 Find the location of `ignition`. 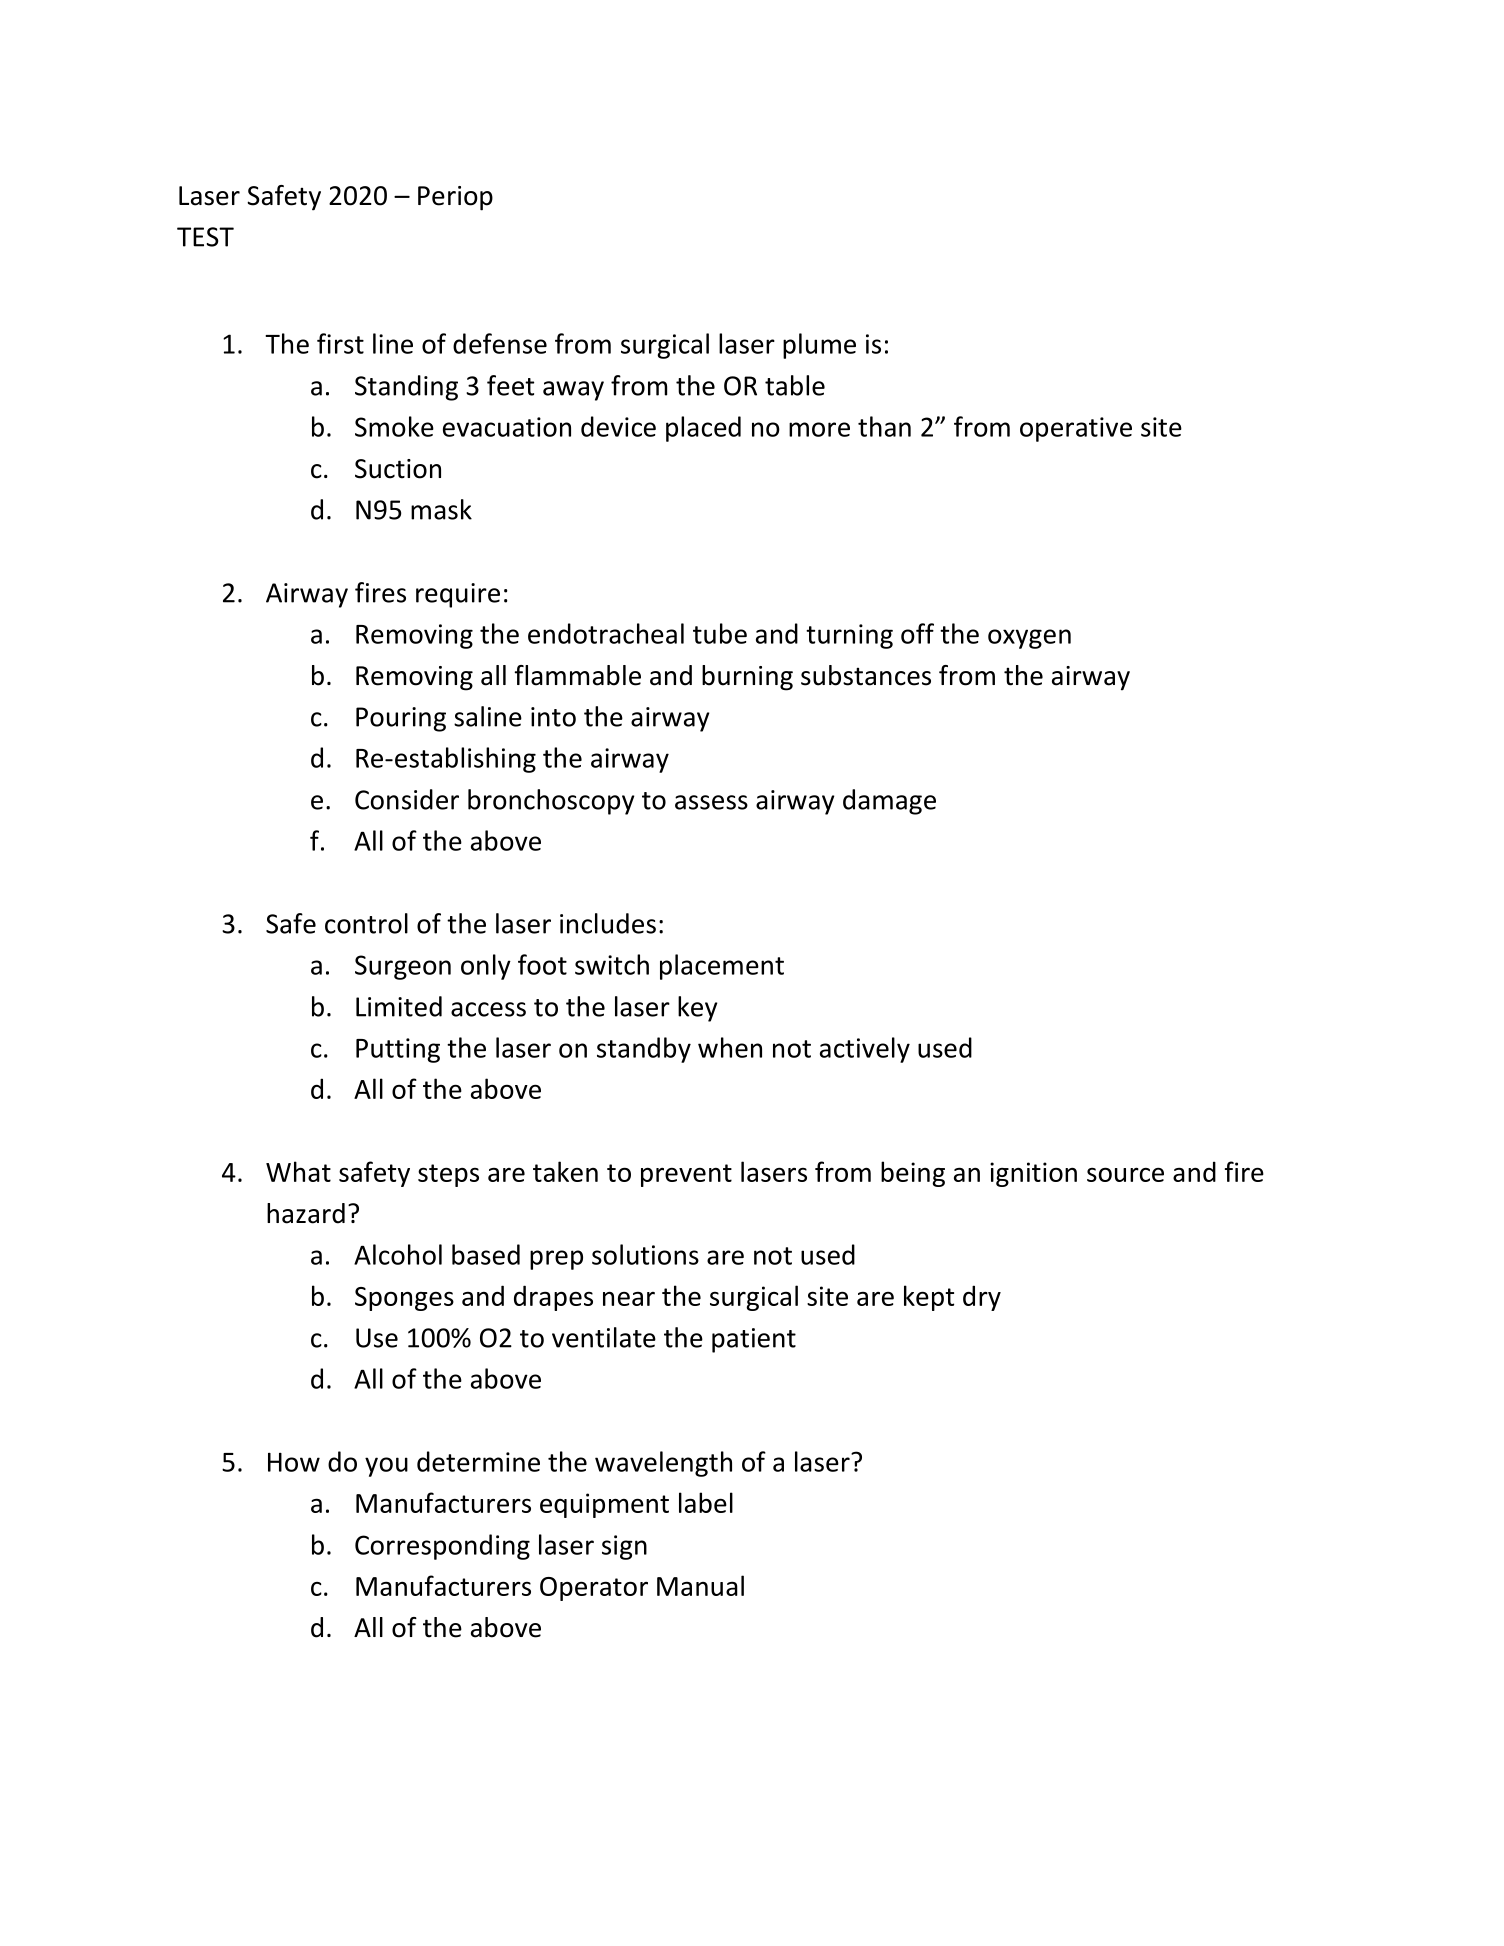

ignition is located at coordinates (1033, 1174).
